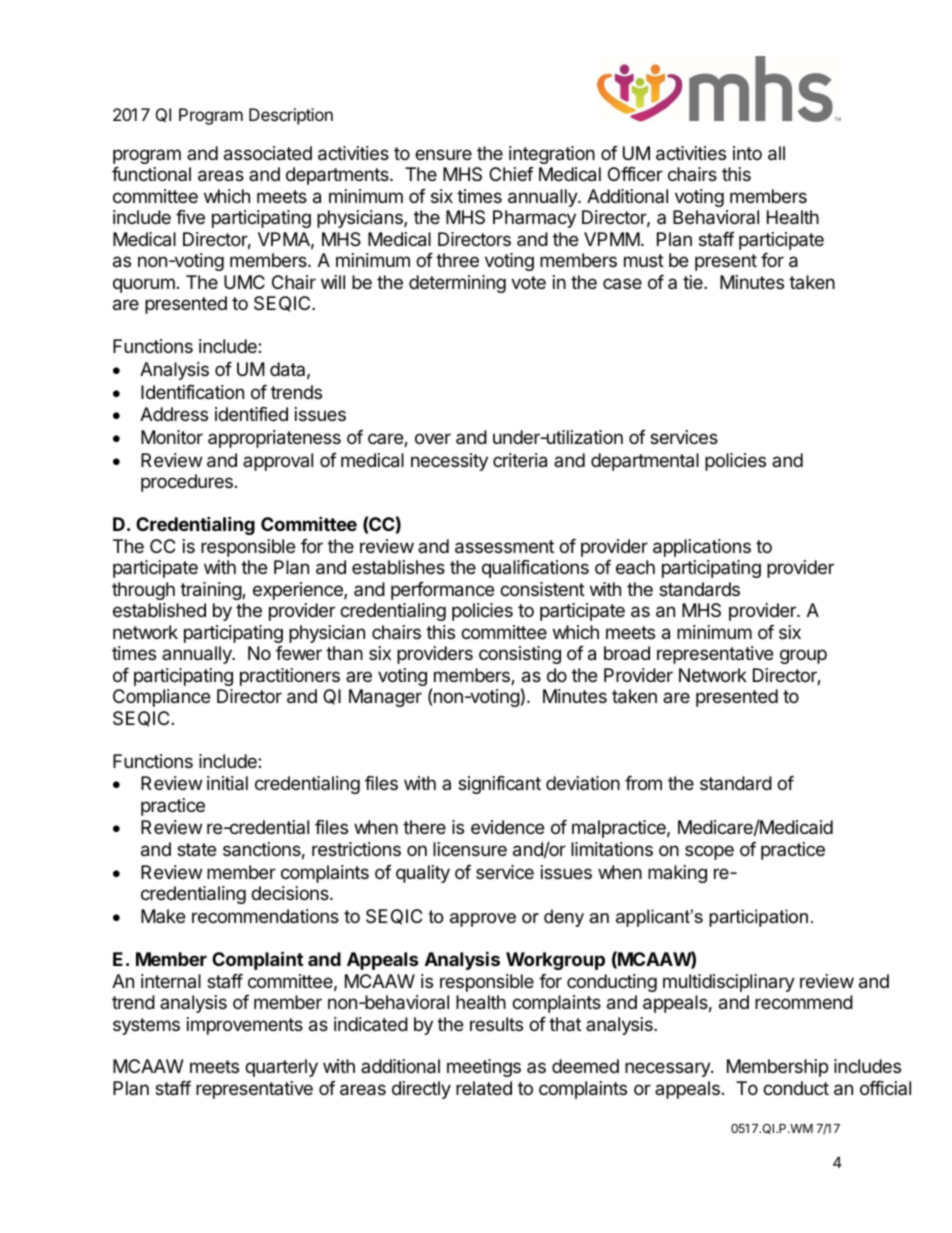 The image size is (952, 1233). Describe the element at coordinates (645, 462) in the screenshot. I see `departmental` at that location.
